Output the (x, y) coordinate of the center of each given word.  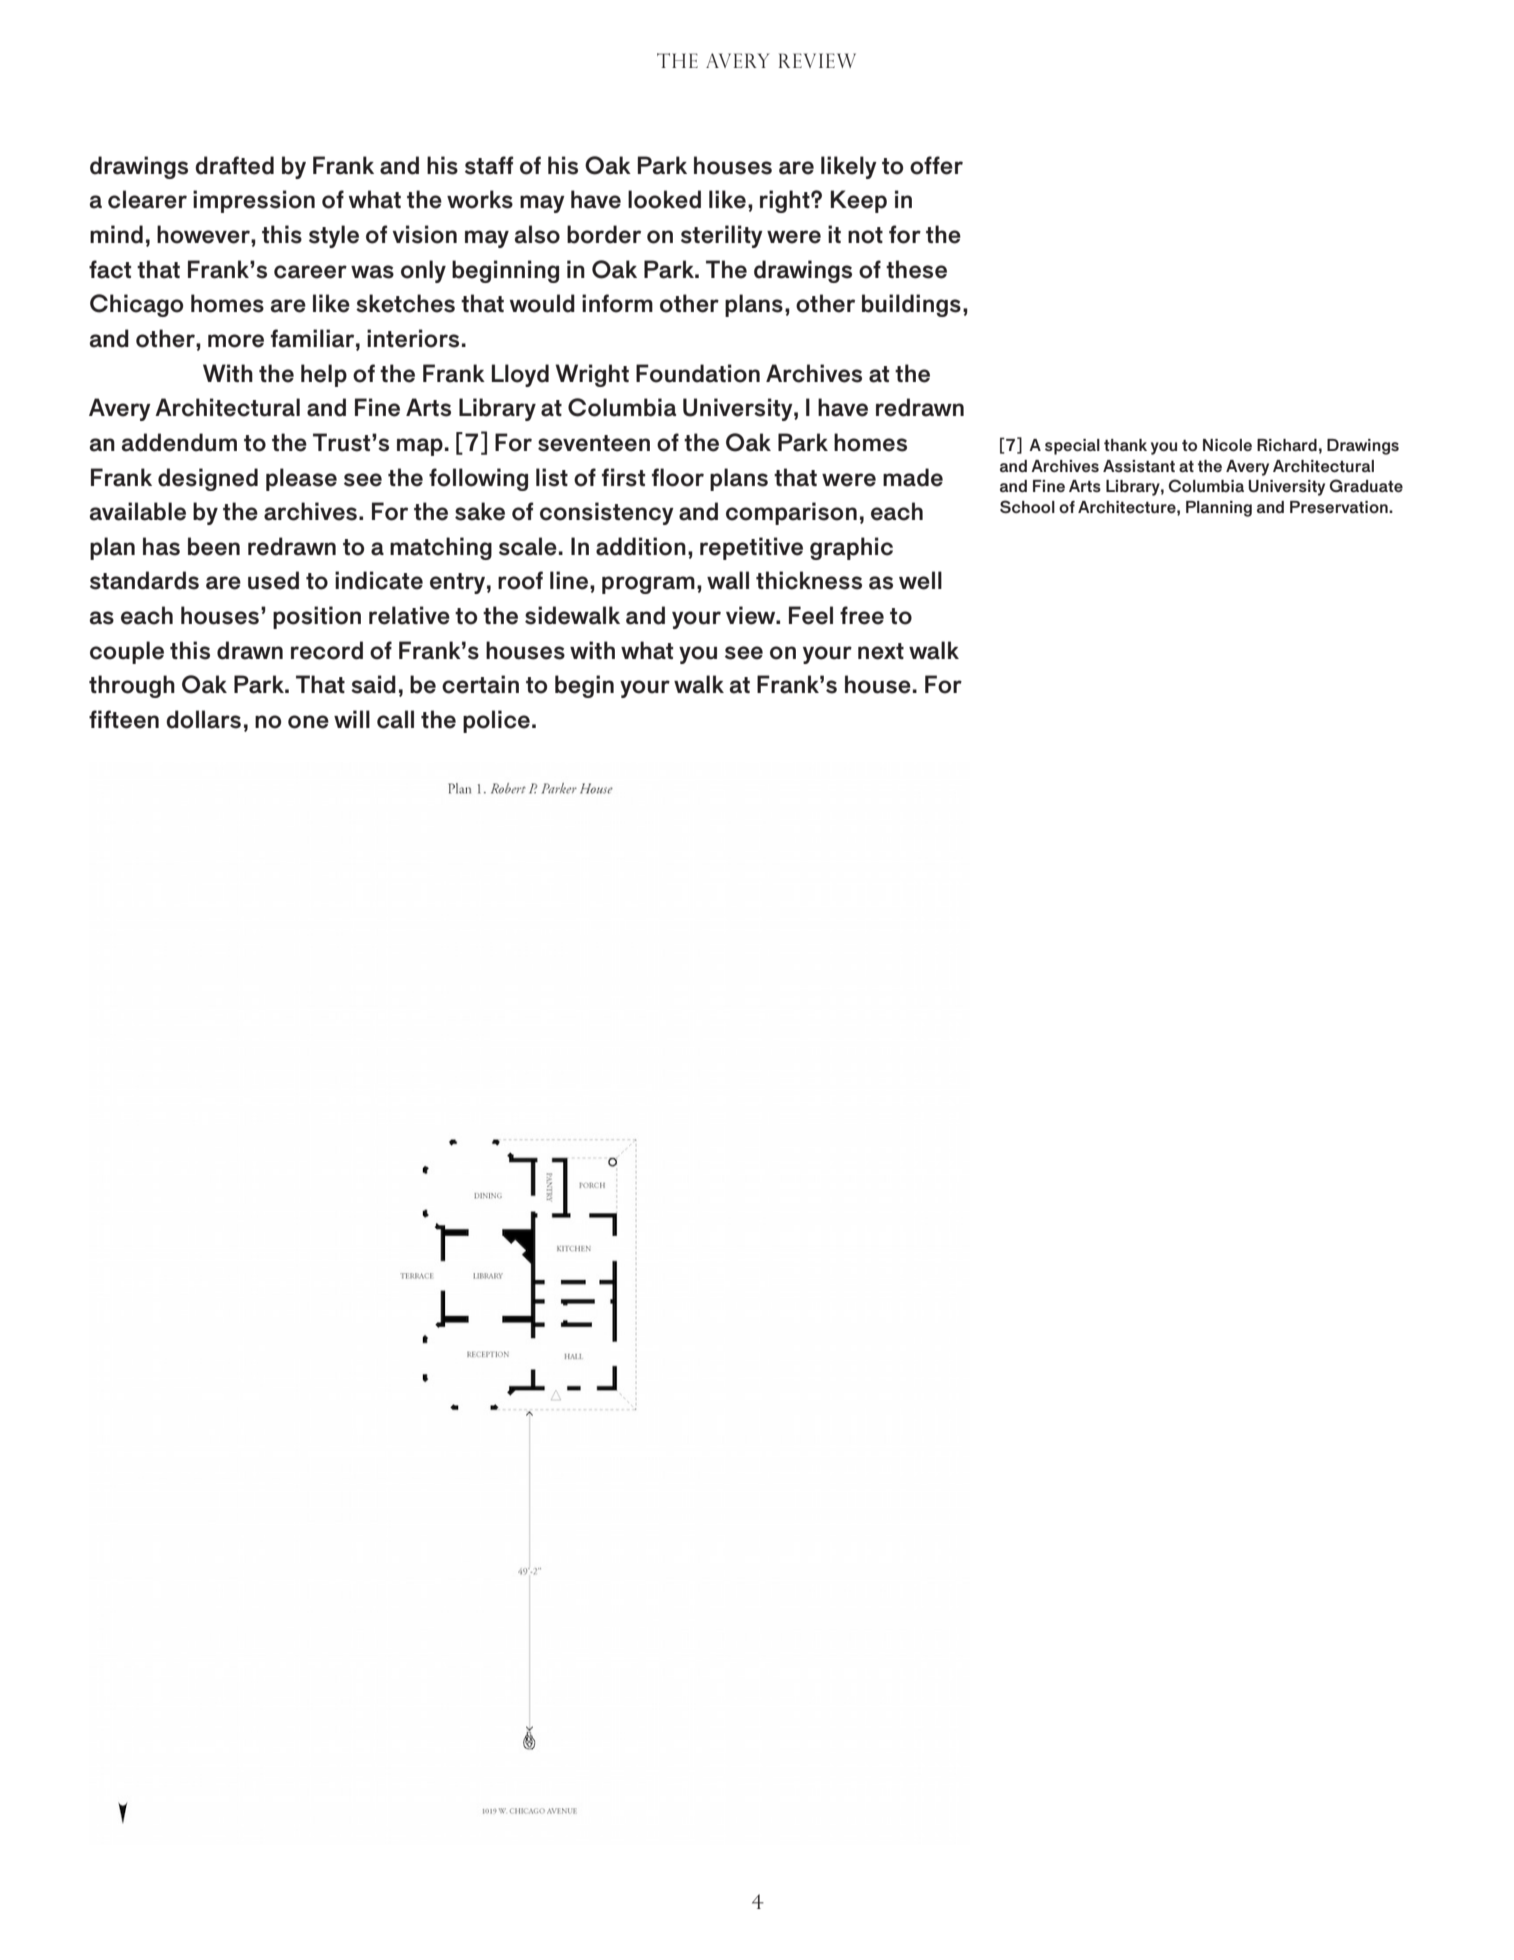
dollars (203, 719)
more (236, 341)
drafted (234, 165)
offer (936, 165)
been (214, 546)
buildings (911, 305)
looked (664, 199)
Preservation (1340, 507)
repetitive (751, 548)
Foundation (698, 373)
